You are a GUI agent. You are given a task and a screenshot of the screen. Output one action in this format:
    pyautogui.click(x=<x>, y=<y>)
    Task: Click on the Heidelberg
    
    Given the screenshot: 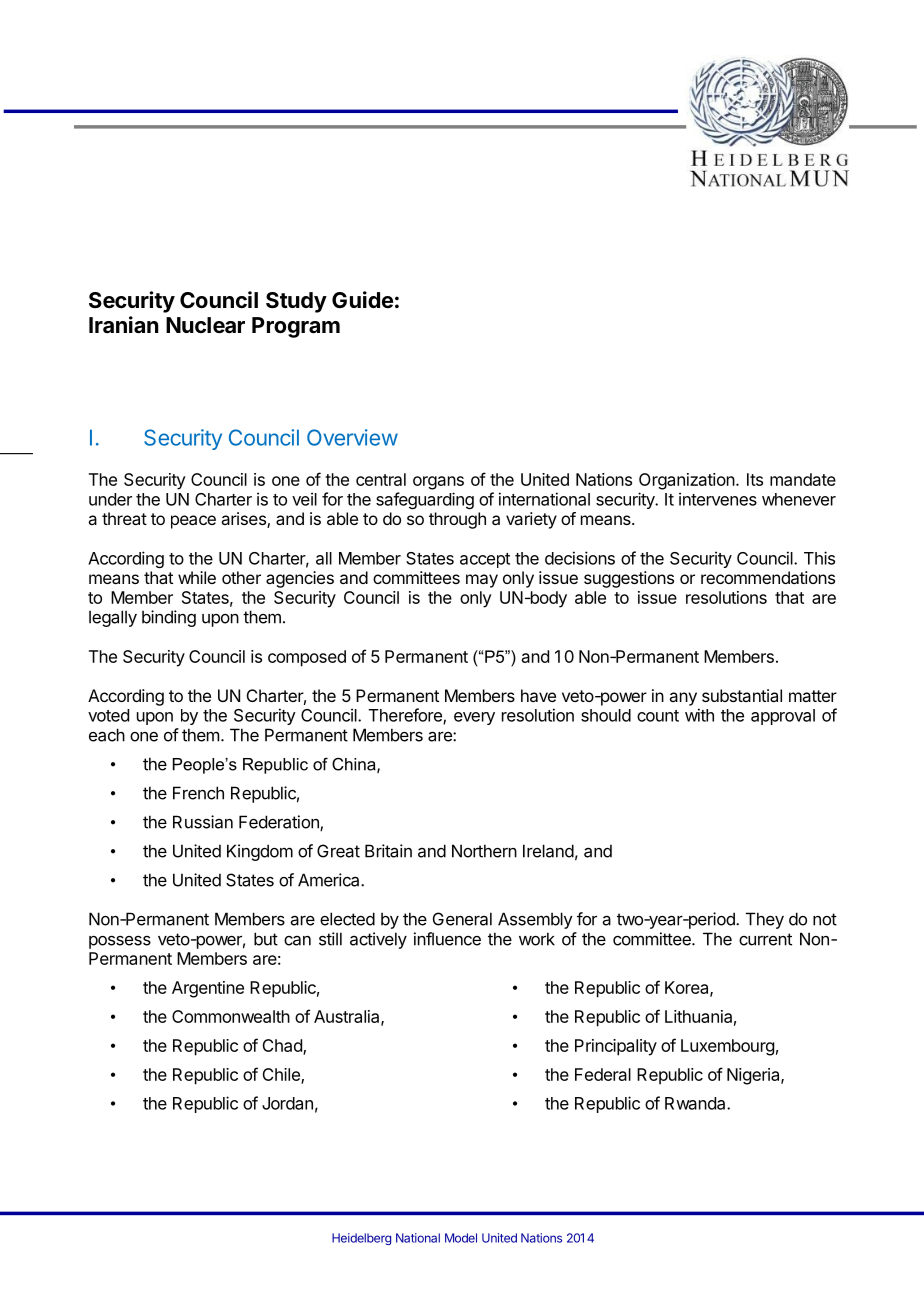 What is the action you would take?
    pyautogui.click(x=361, y=1239)
